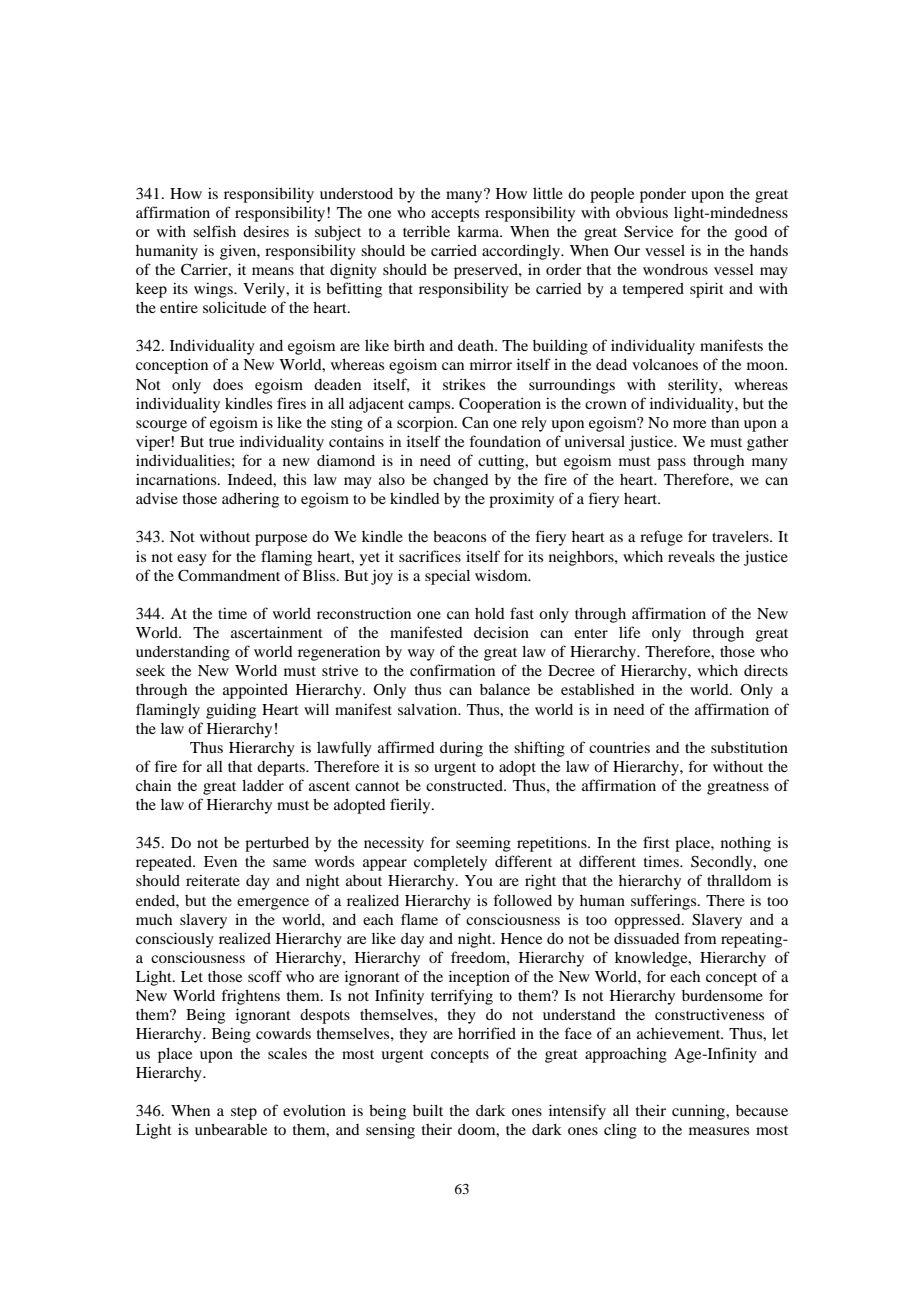  What do you see at coordinates (766, 670) in the image?
I see `directs` at bounding box center [766, 670].
